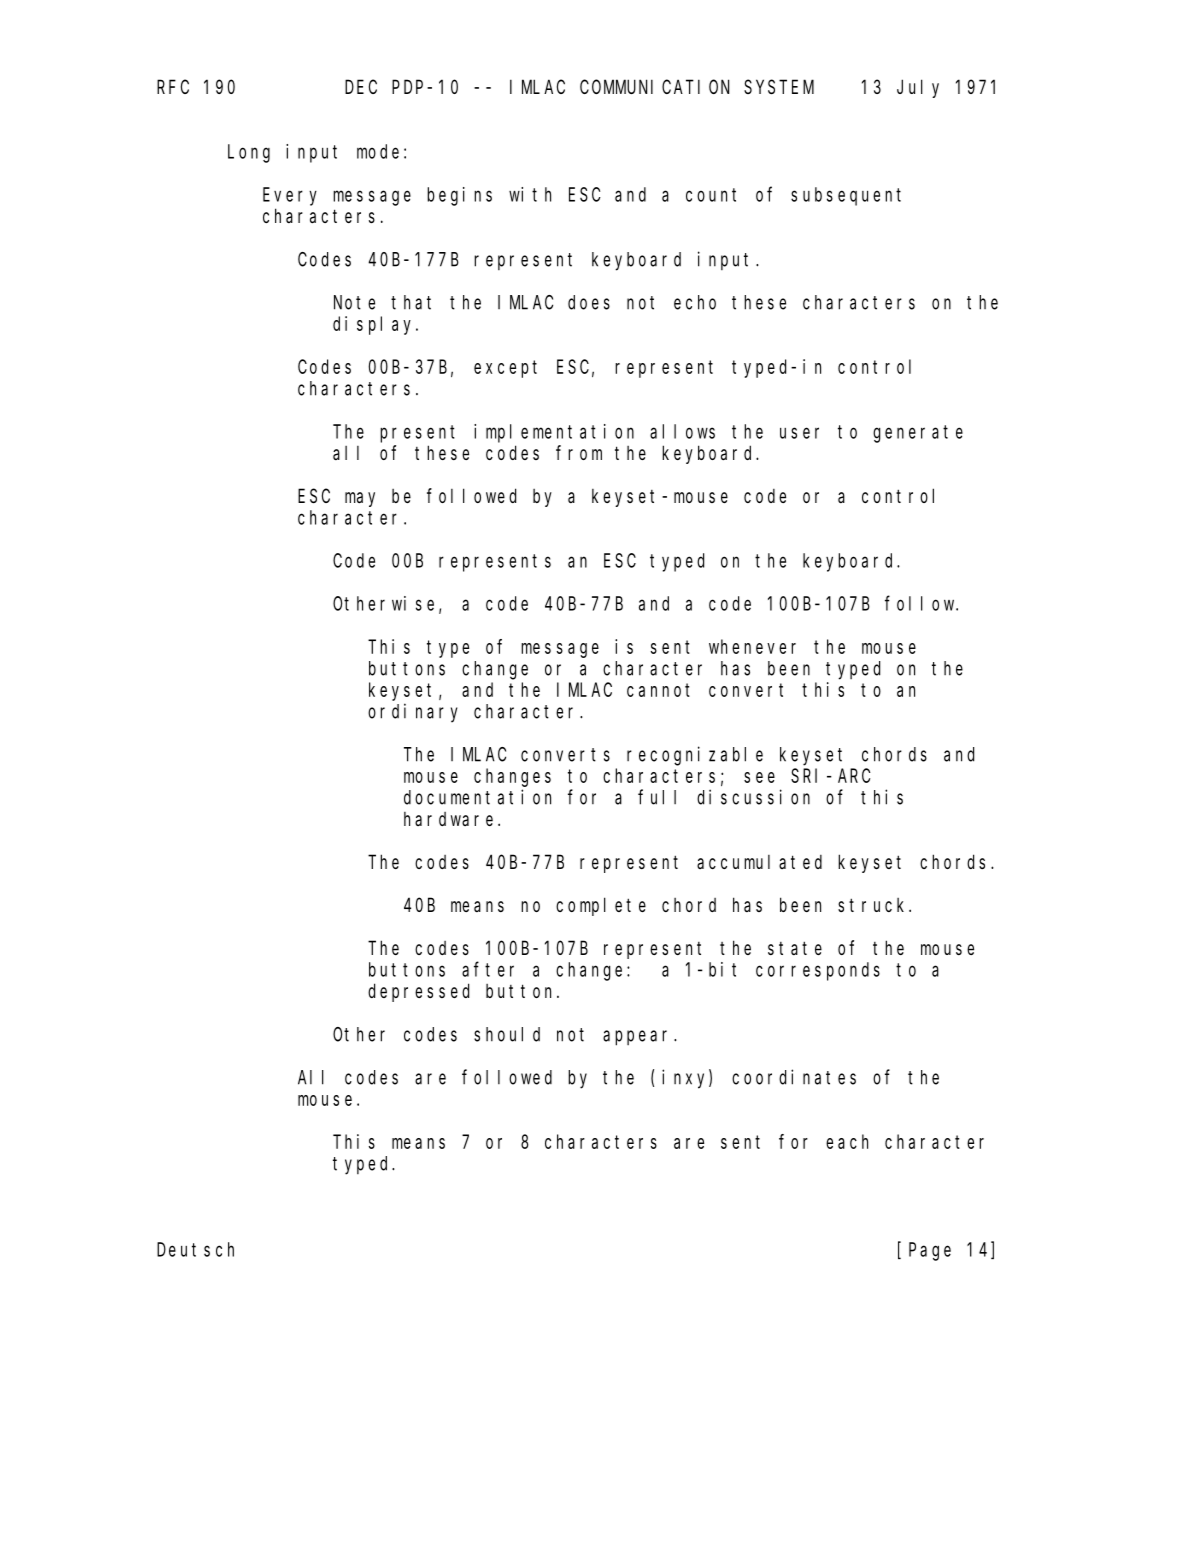 This screenshot has height=1550, width=1198. What do you see at coordinates (477, 797) in the screenshot?
I see `documentation` at bounding box center [477, 797].
